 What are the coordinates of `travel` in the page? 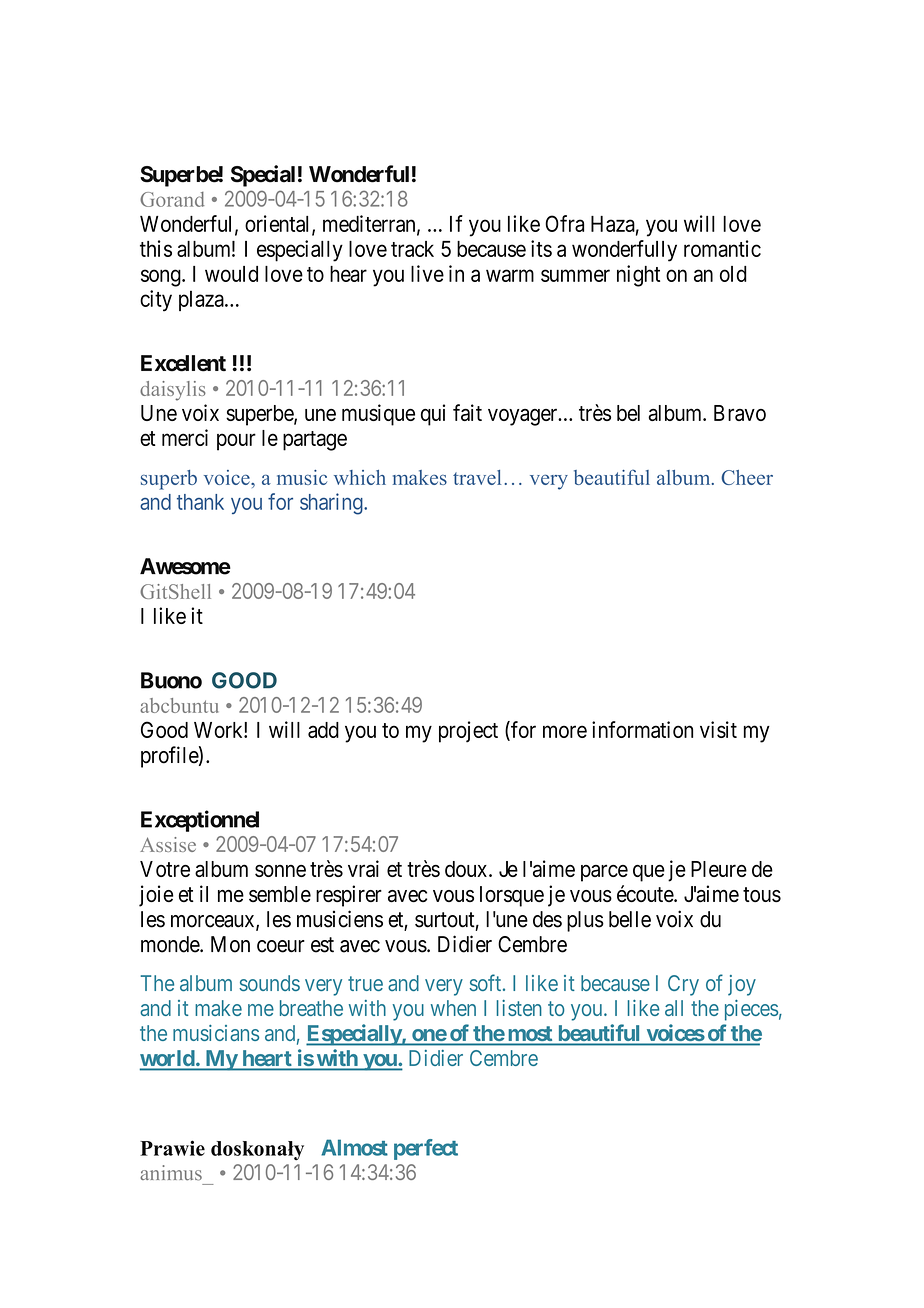 It's located at (477, 477).
